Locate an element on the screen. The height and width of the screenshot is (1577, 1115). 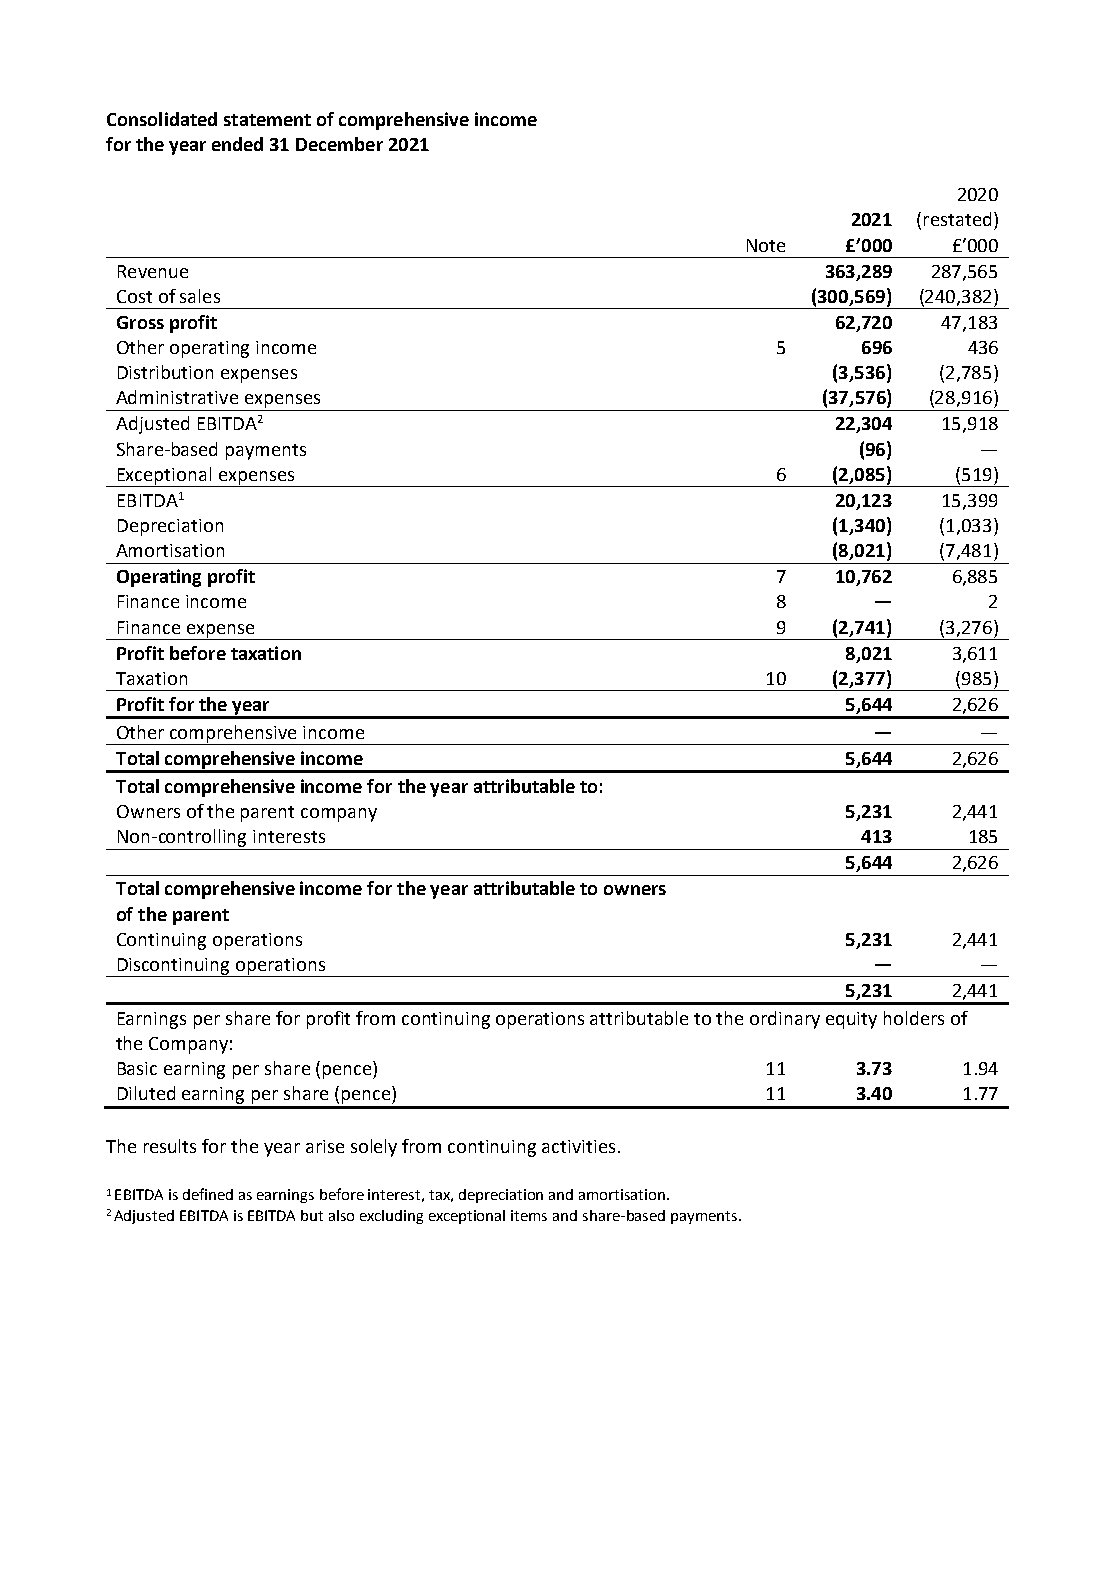
holders is located at coordinates (914, 1018).
